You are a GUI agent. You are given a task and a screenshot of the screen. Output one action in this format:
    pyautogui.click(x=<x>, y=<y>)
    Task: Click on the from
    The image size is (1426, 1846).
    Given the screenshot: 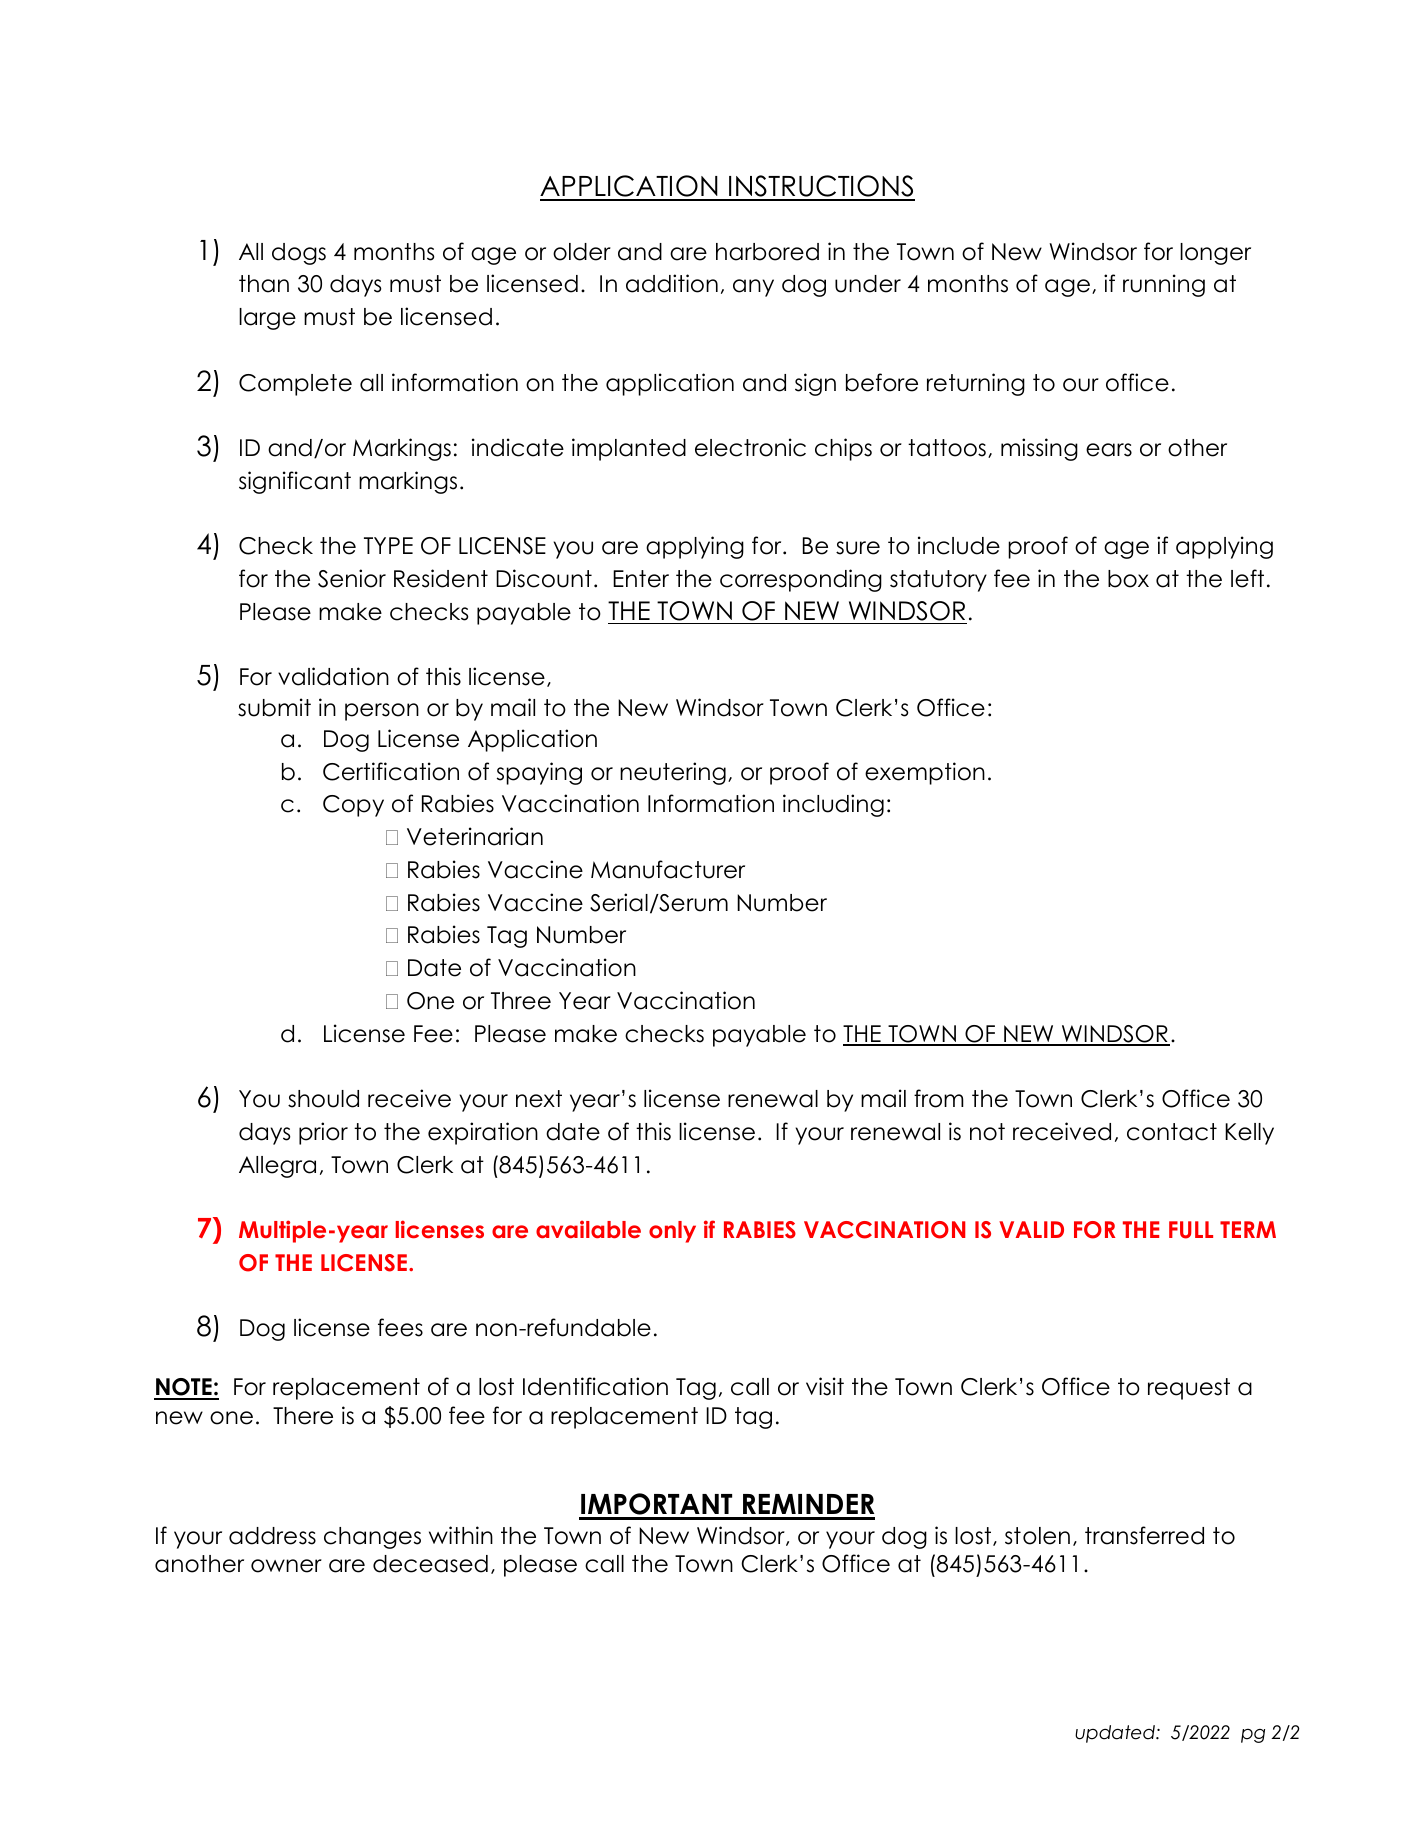 What is the action you would take?
    pyautogui.click(x=939, y=1098)
